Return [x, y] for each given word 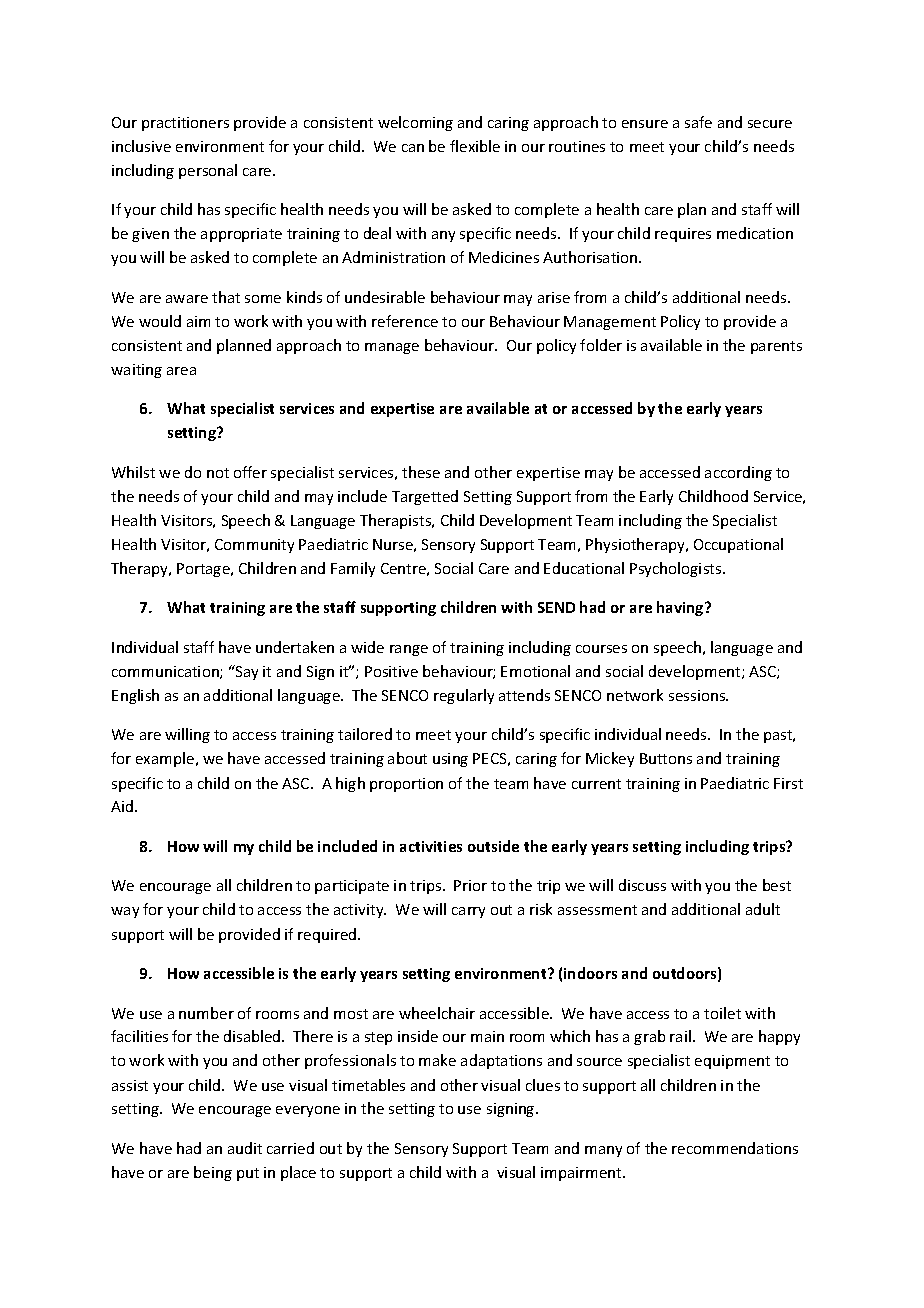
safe [698, 122]
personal [208, 171]
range [409, 650]
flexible [475, 146]
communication [166, 672]
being [213, 1173]
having [681, 608]
